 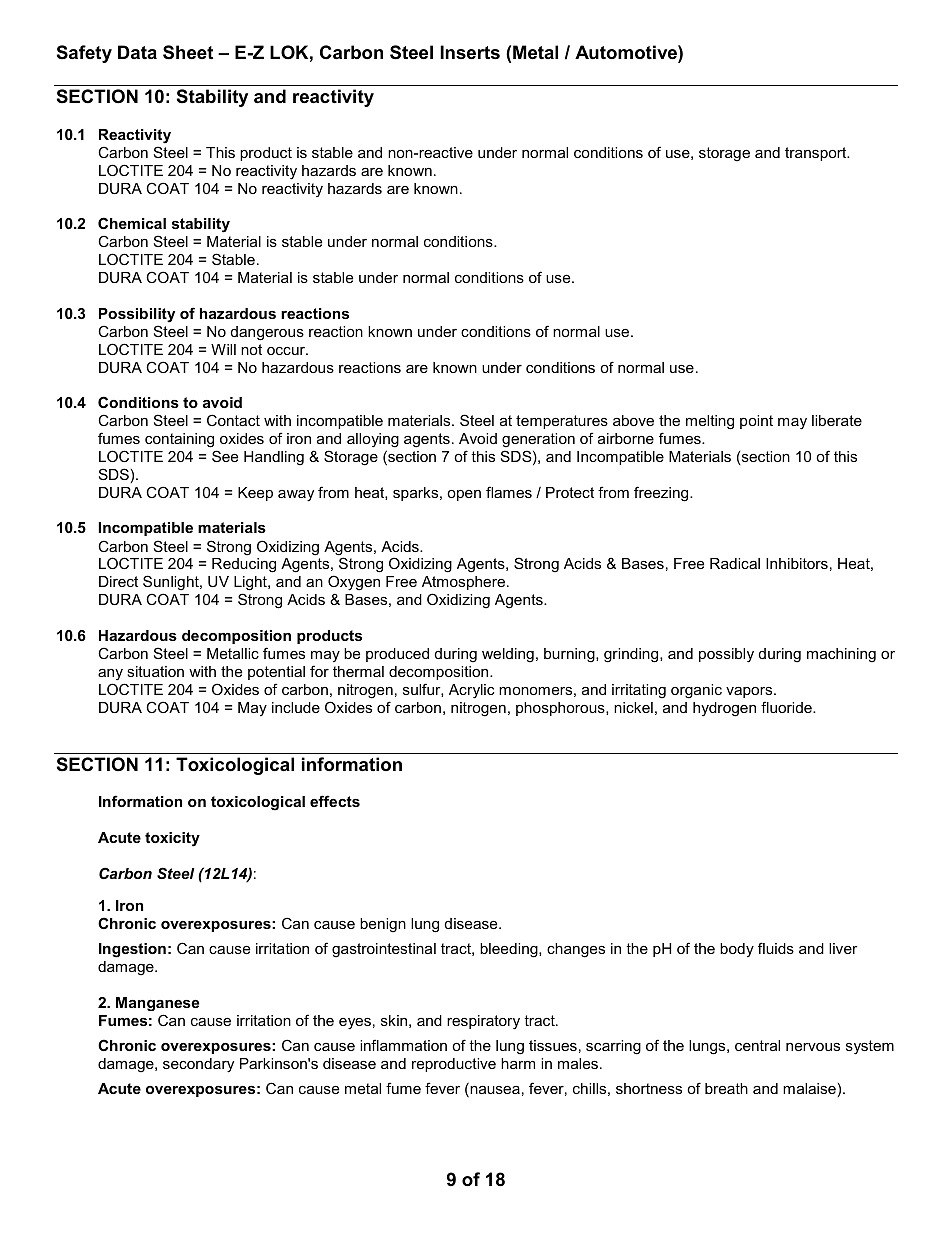 What do you see at coordinates (465, 583) in the page?
I see `Atmosphere` at bounding box center [465, 583].
